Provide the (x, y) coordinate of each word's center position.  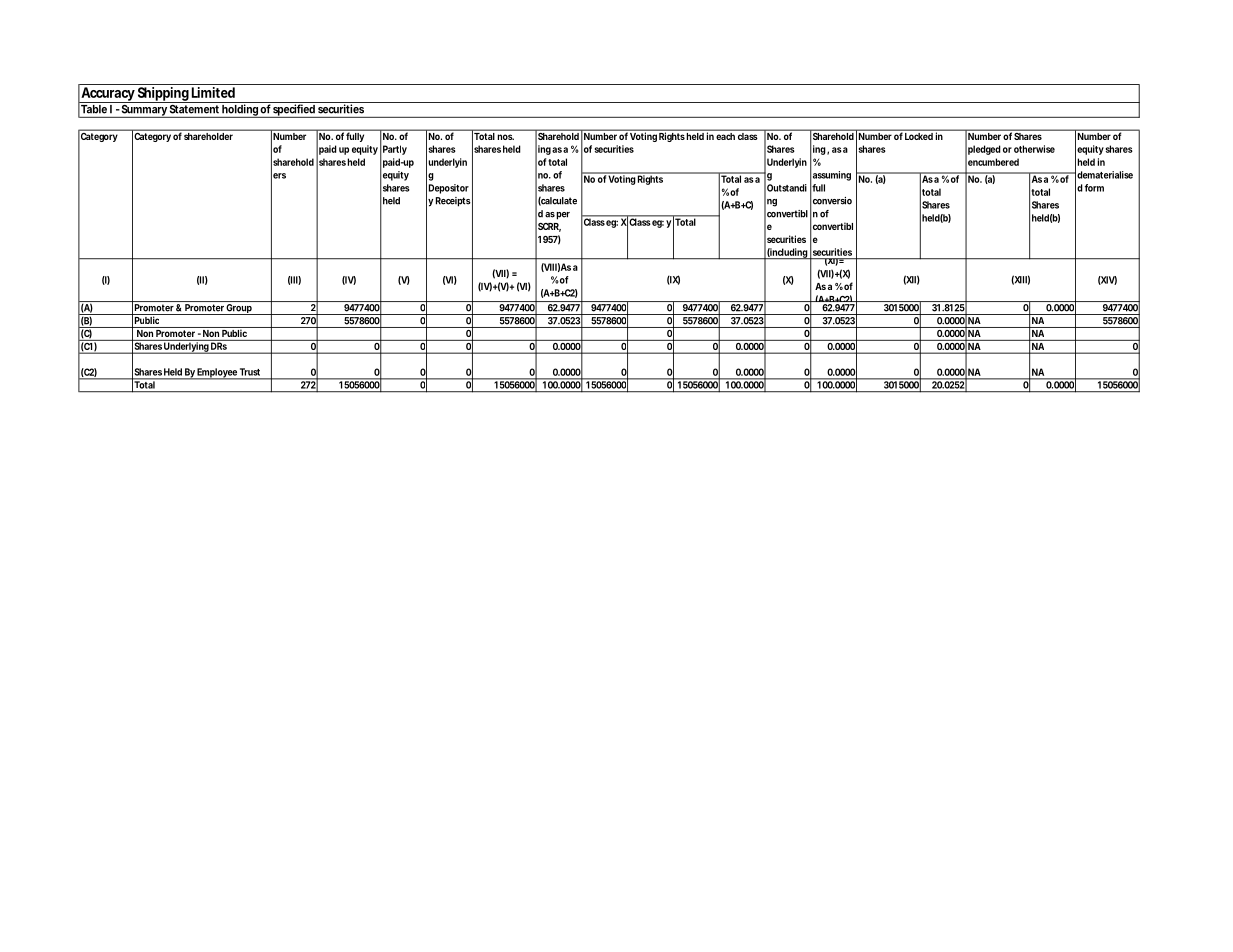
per (563, 216)
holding (240, 111)
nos (505, 137)
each (726, 135)
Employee (217, 374)
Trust (250, 372)
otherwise (1034, 149)
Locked (919, 135)
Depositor (449, 189)
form (1094, 188)
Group (239, 309)
